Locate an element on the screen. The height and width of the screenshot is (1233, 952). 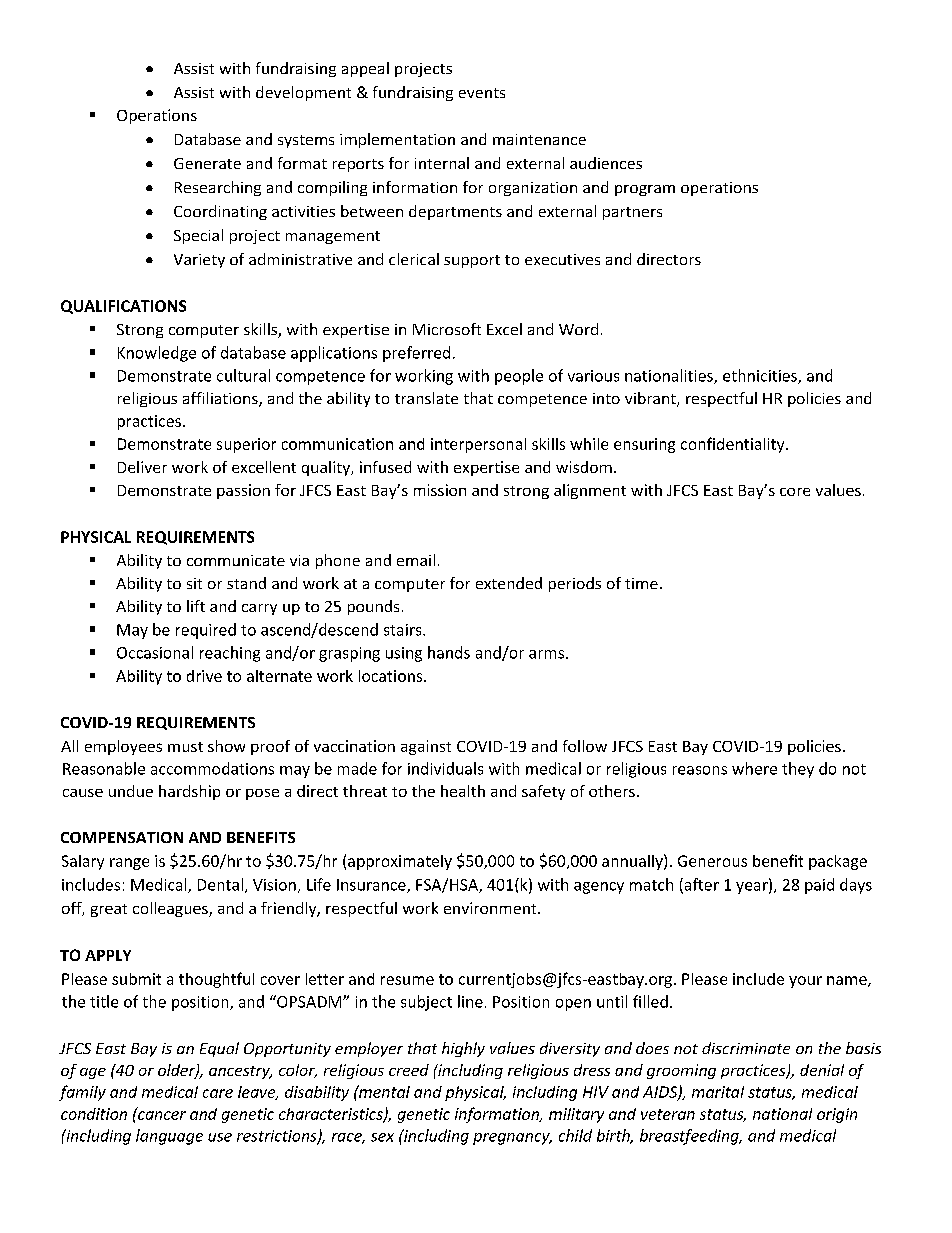
time is located at coordinates (641, 583).
